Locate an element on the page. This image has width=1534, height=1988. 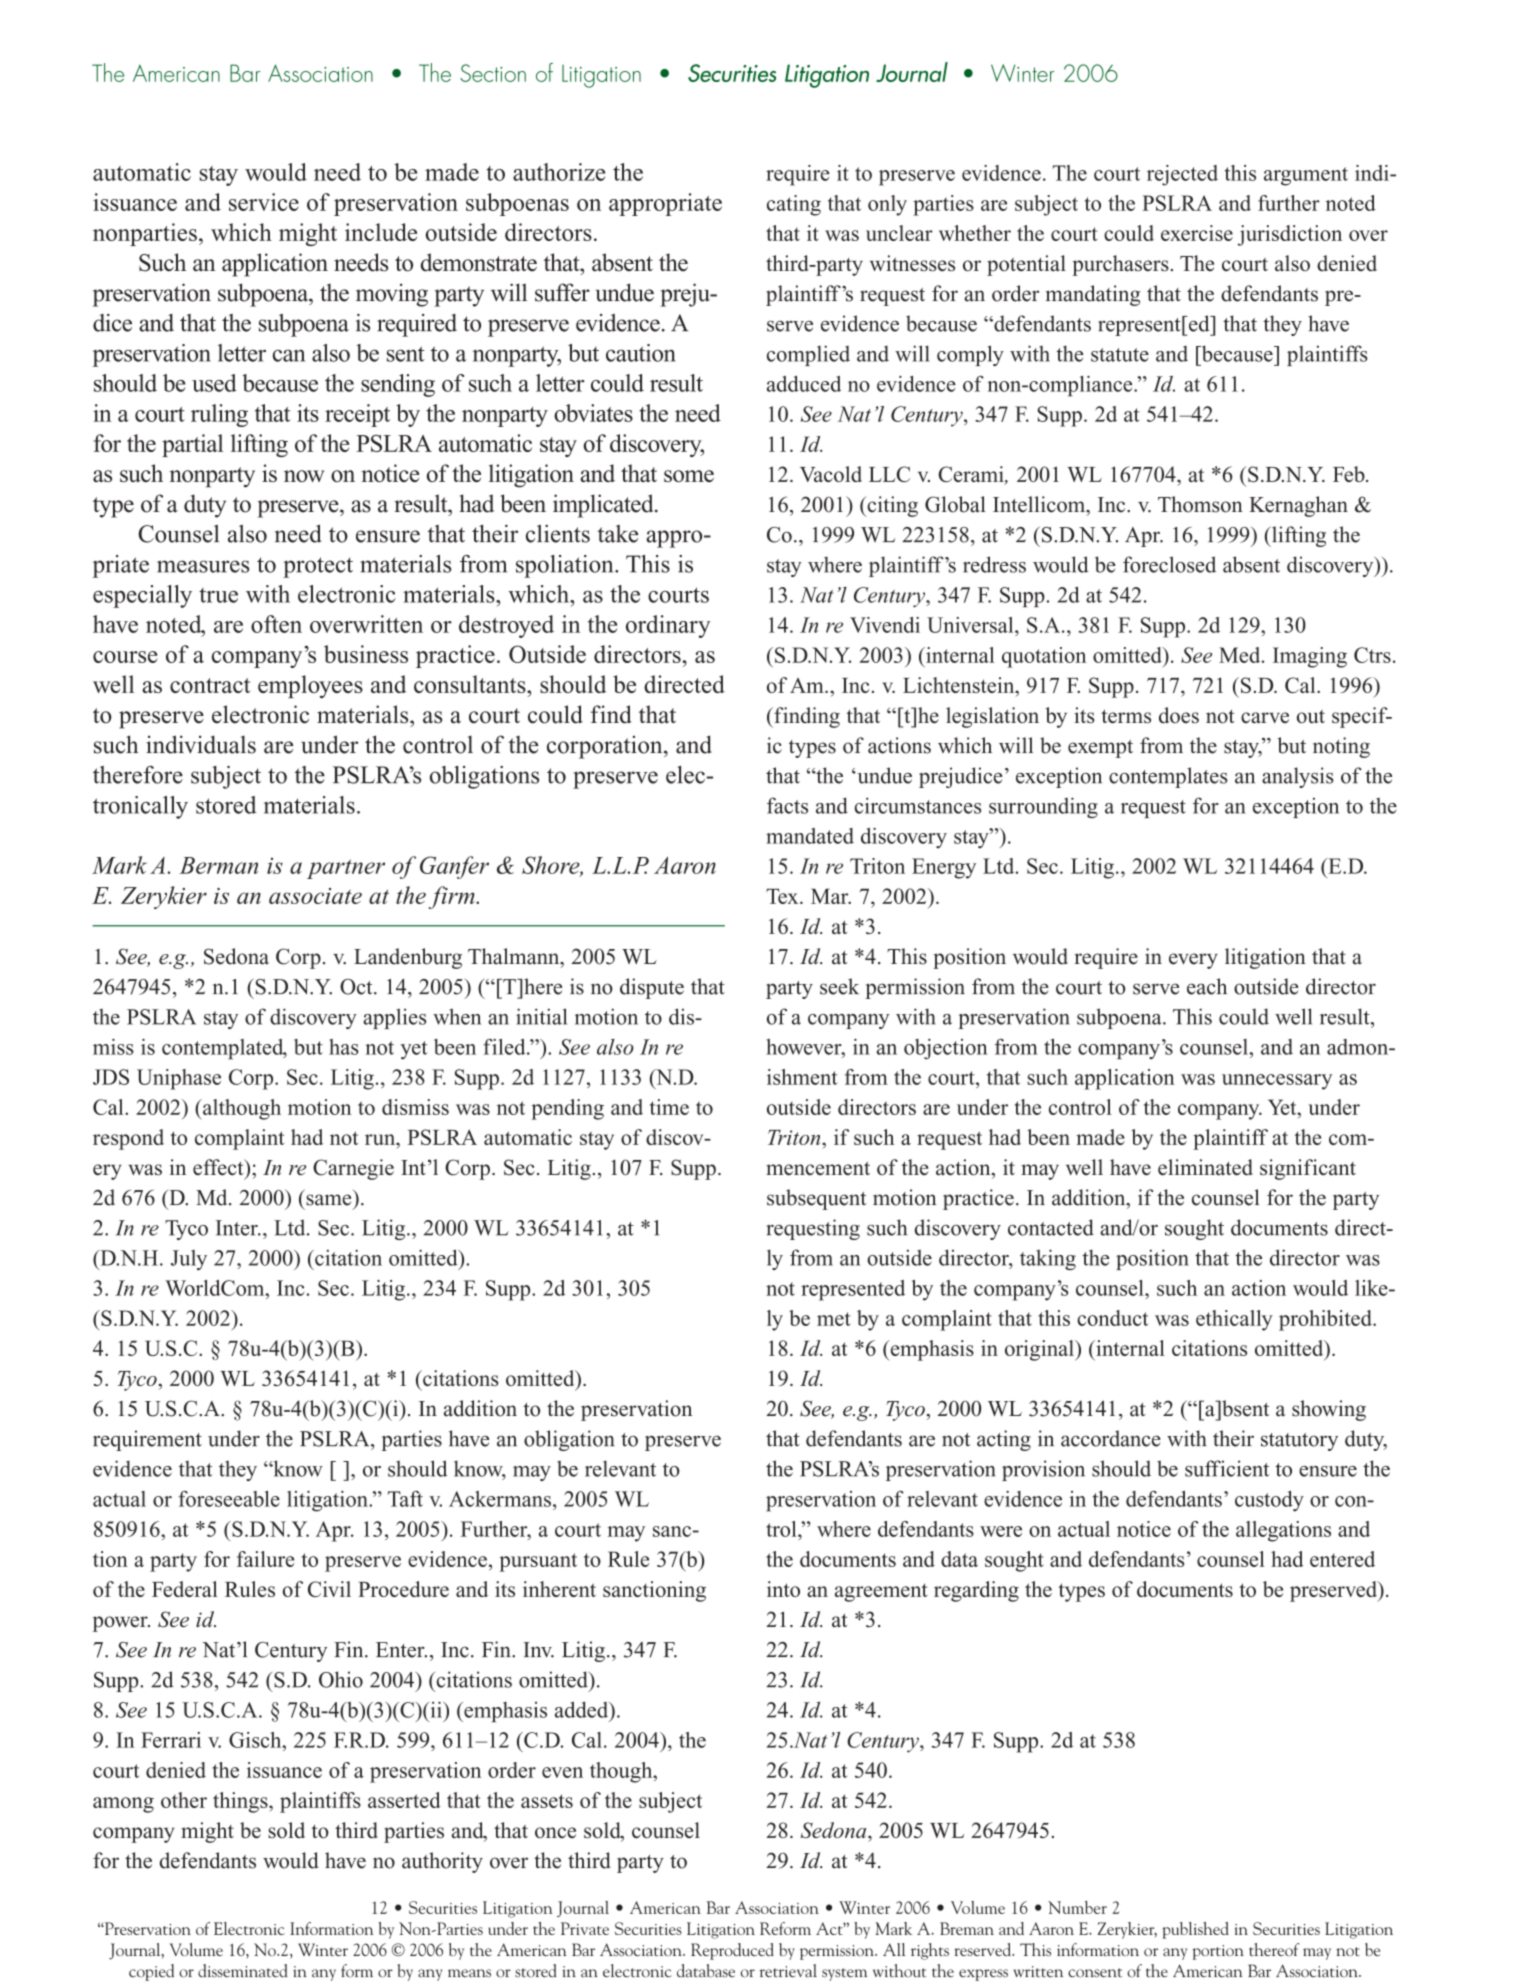
only is located at coordinates (887, 205).
